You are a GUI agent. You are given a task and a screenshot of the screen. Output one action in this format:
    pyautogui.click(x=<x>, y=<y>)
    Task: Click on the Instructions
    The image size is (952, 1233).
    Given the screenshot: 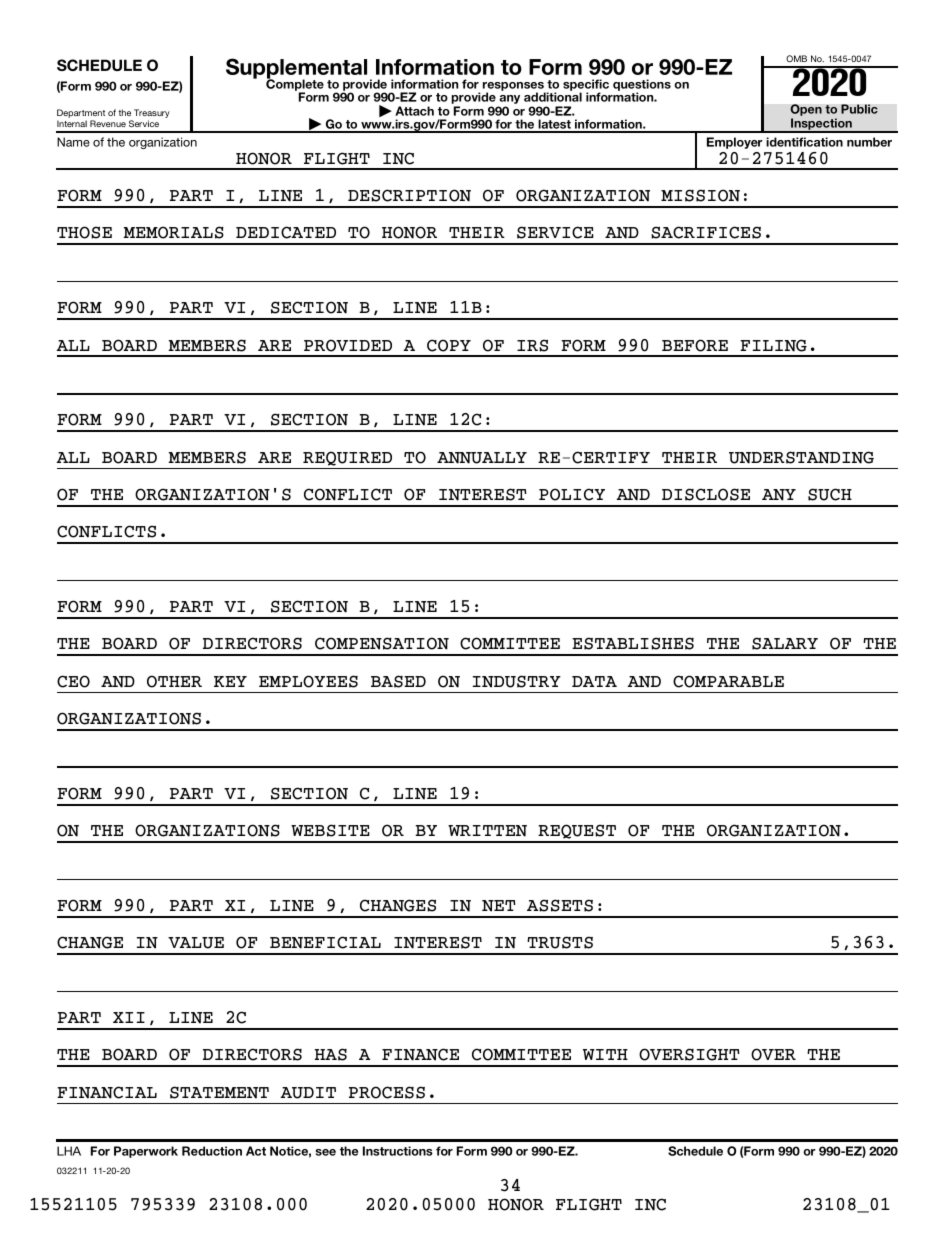 What is the action you would take?
    pyautogui.click(x=398, y=1151)
